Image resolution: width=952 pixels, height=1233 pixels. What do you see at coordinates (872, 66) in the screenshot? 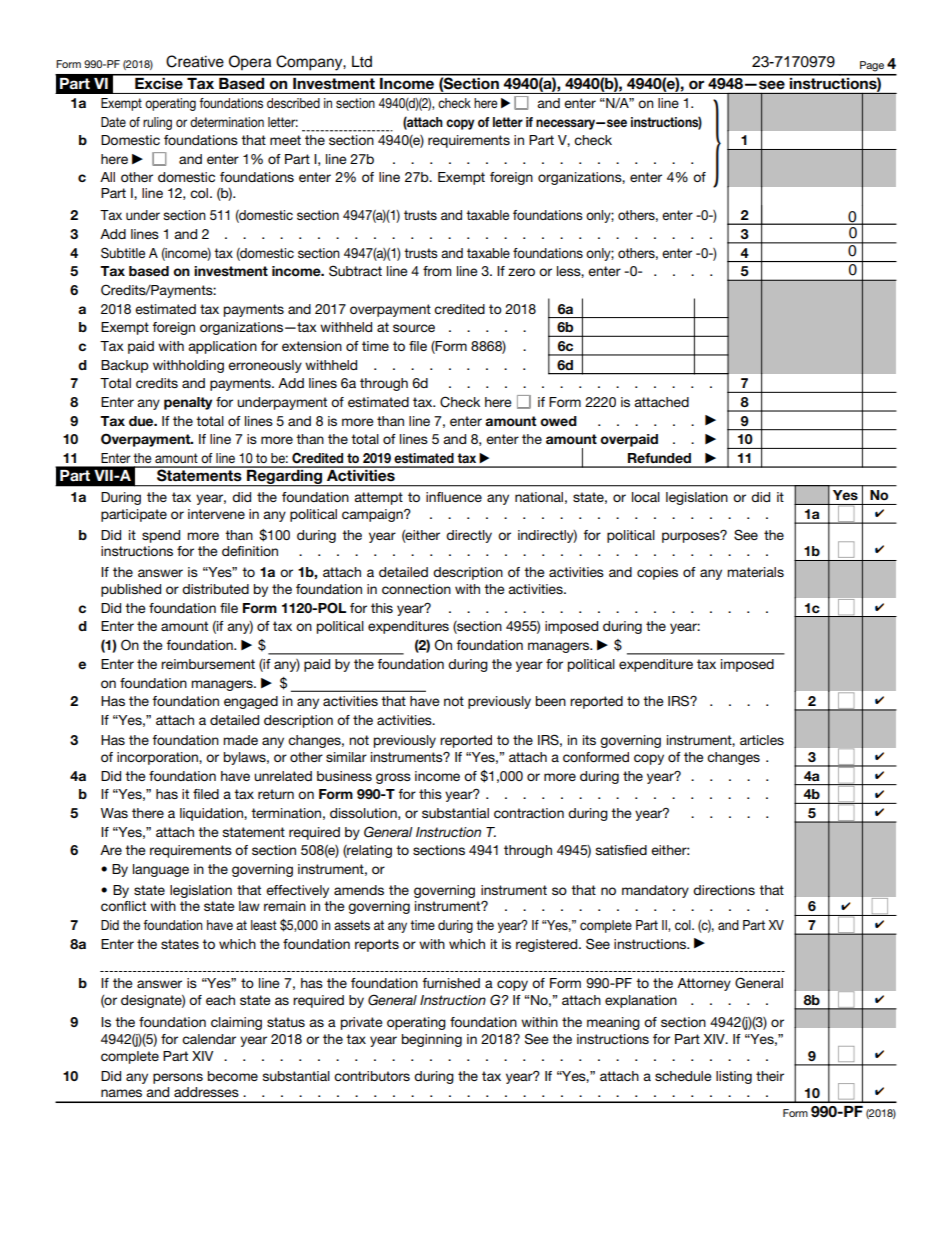
I see `Page` at bounding box center [872, 66].
